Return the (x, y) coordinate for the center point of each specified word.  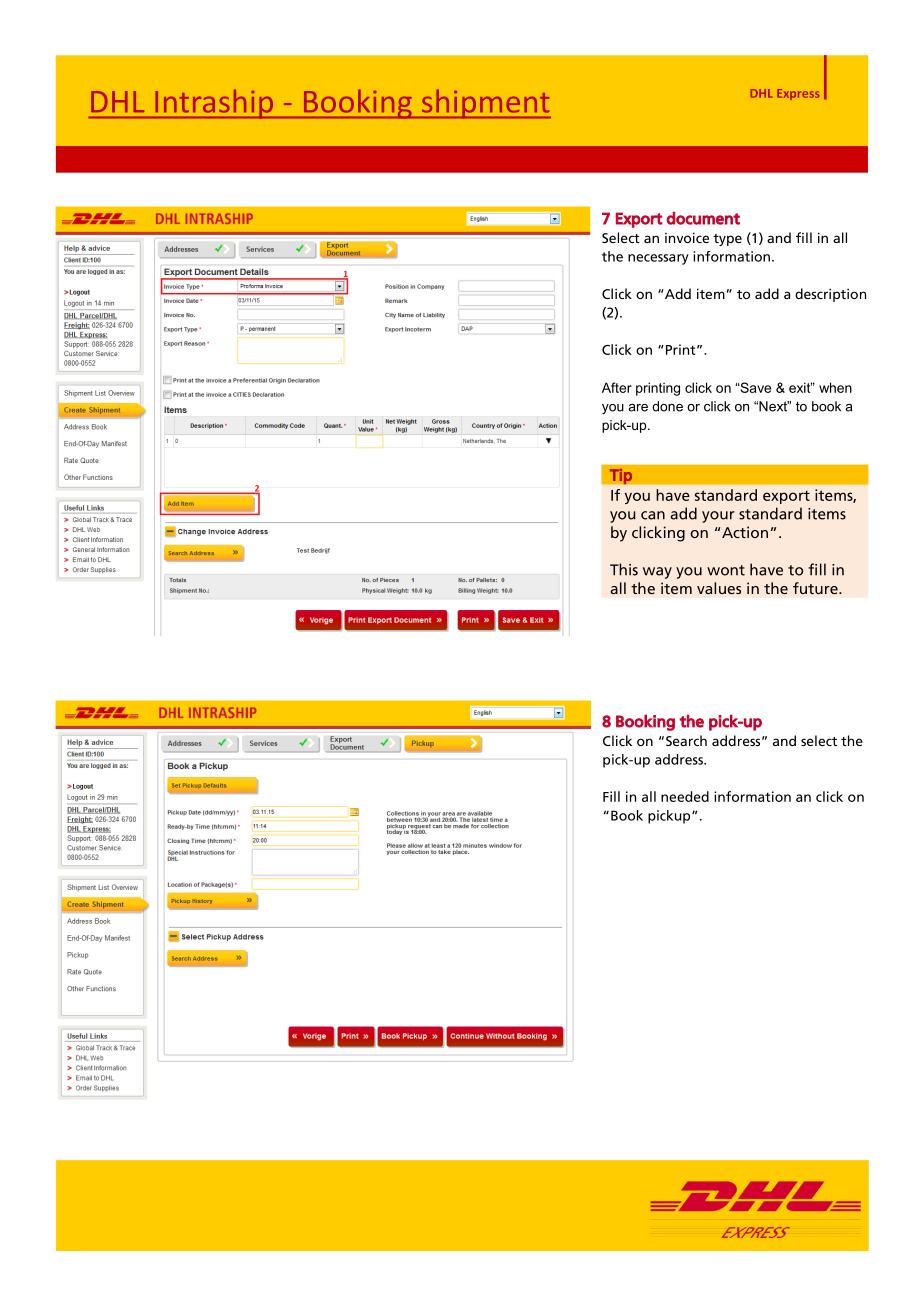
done (667, 406)
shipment (485, 104)
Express (798, 94)
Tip (621, 476)
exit (801, 387)
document (703, 218)
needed (685, 796)
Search (686, 740)
